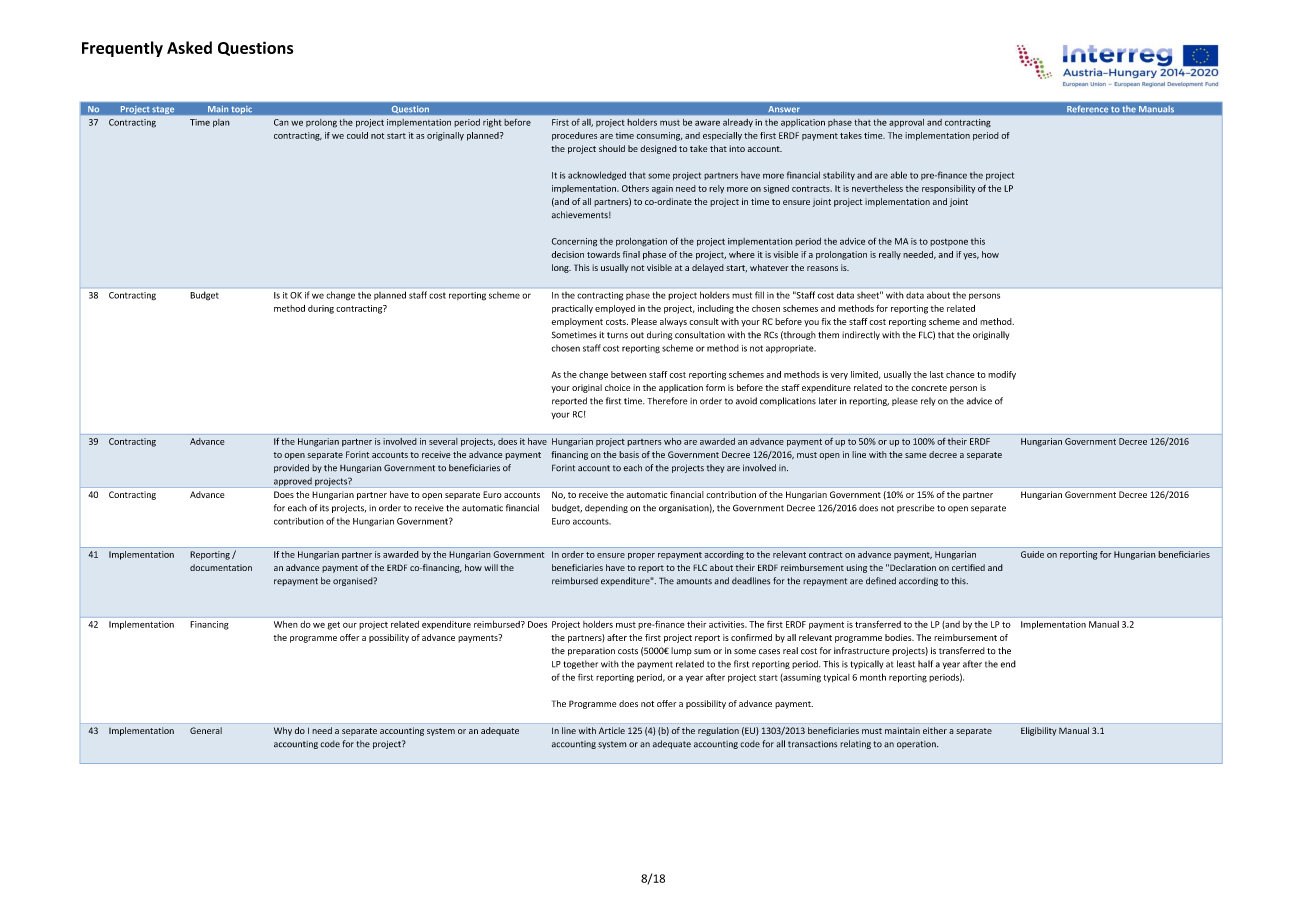 The image size is (1308, 924). What do you see at coordinates (189, 47) in the image?
I see `Asked` at bounding box center [189, 47].
